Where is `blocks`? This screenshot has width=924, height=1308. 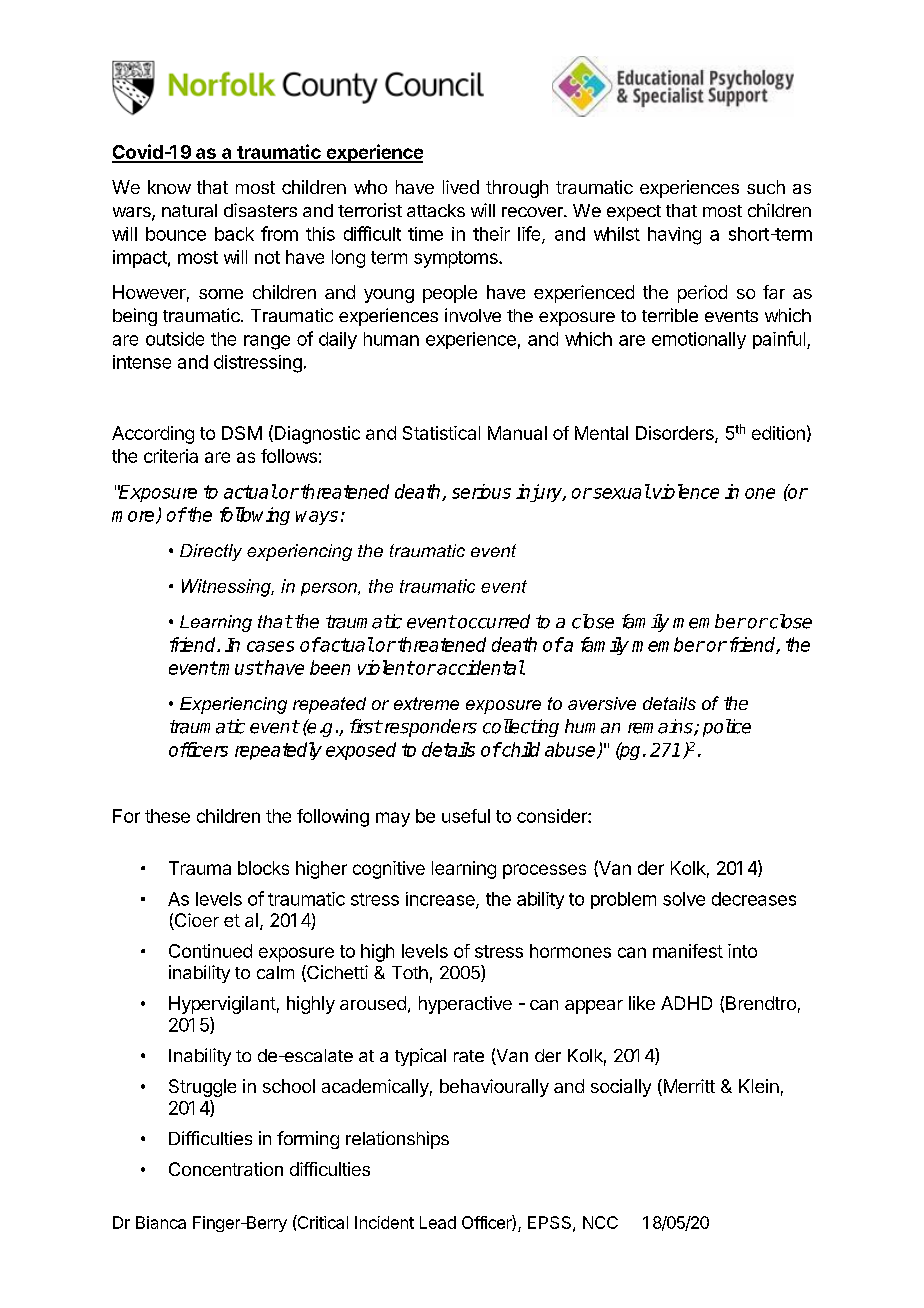
blocks is located at coordinates (263, 868).
